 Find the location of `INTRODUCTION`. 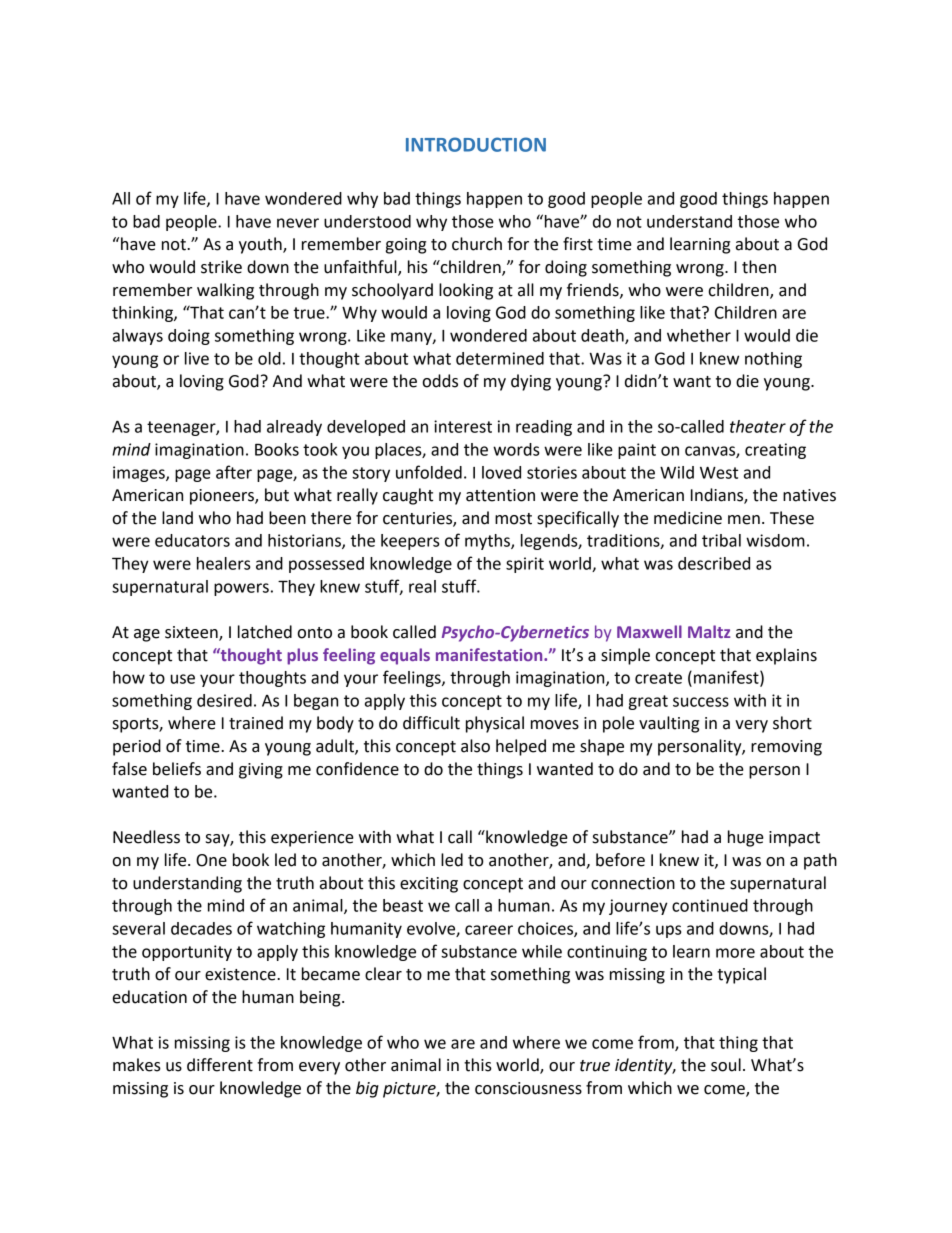

INTRODUCTION is located at coordinates (476, 144).
